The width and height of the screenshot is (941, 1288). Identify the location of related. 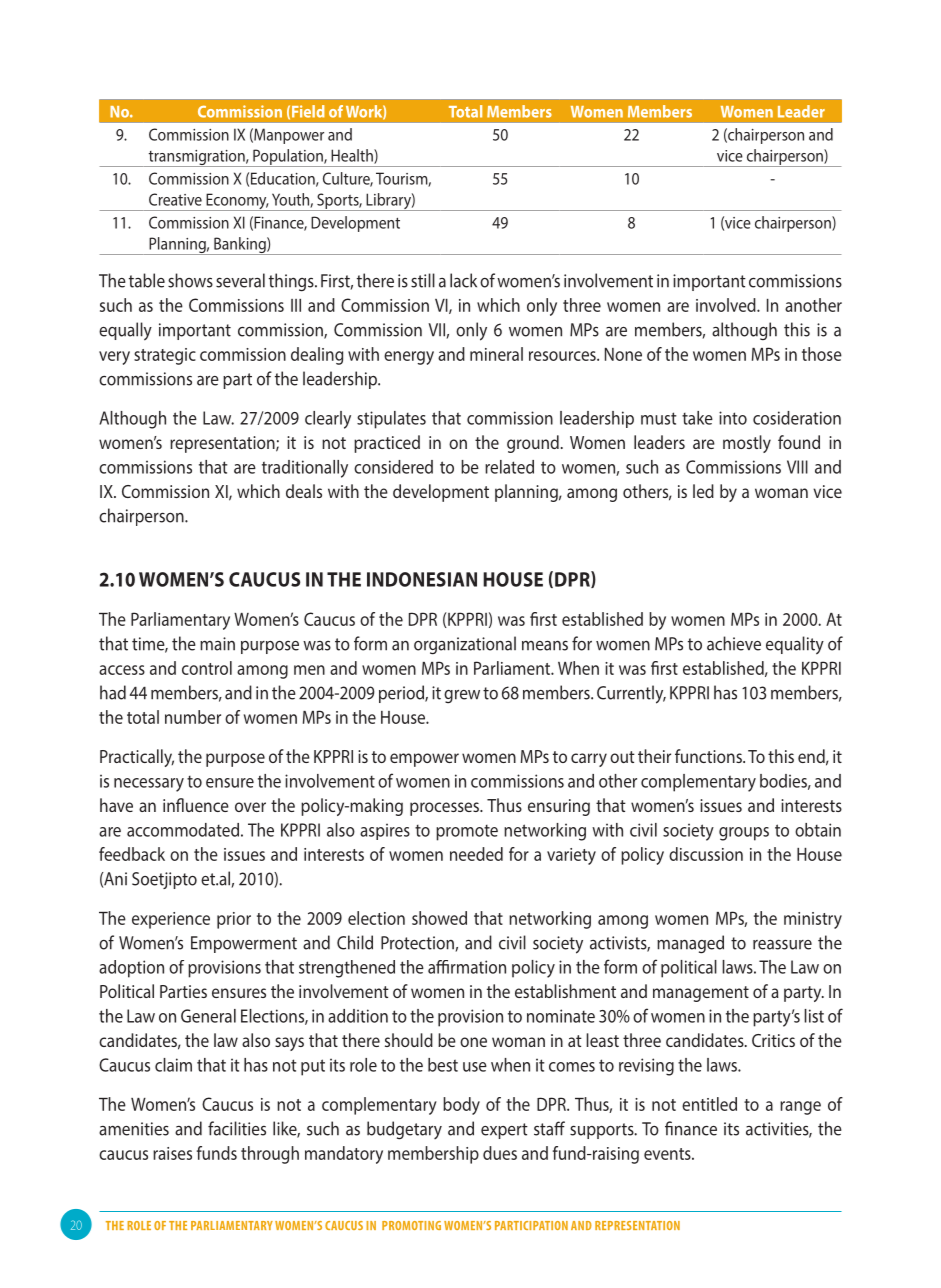
(509, 467).
